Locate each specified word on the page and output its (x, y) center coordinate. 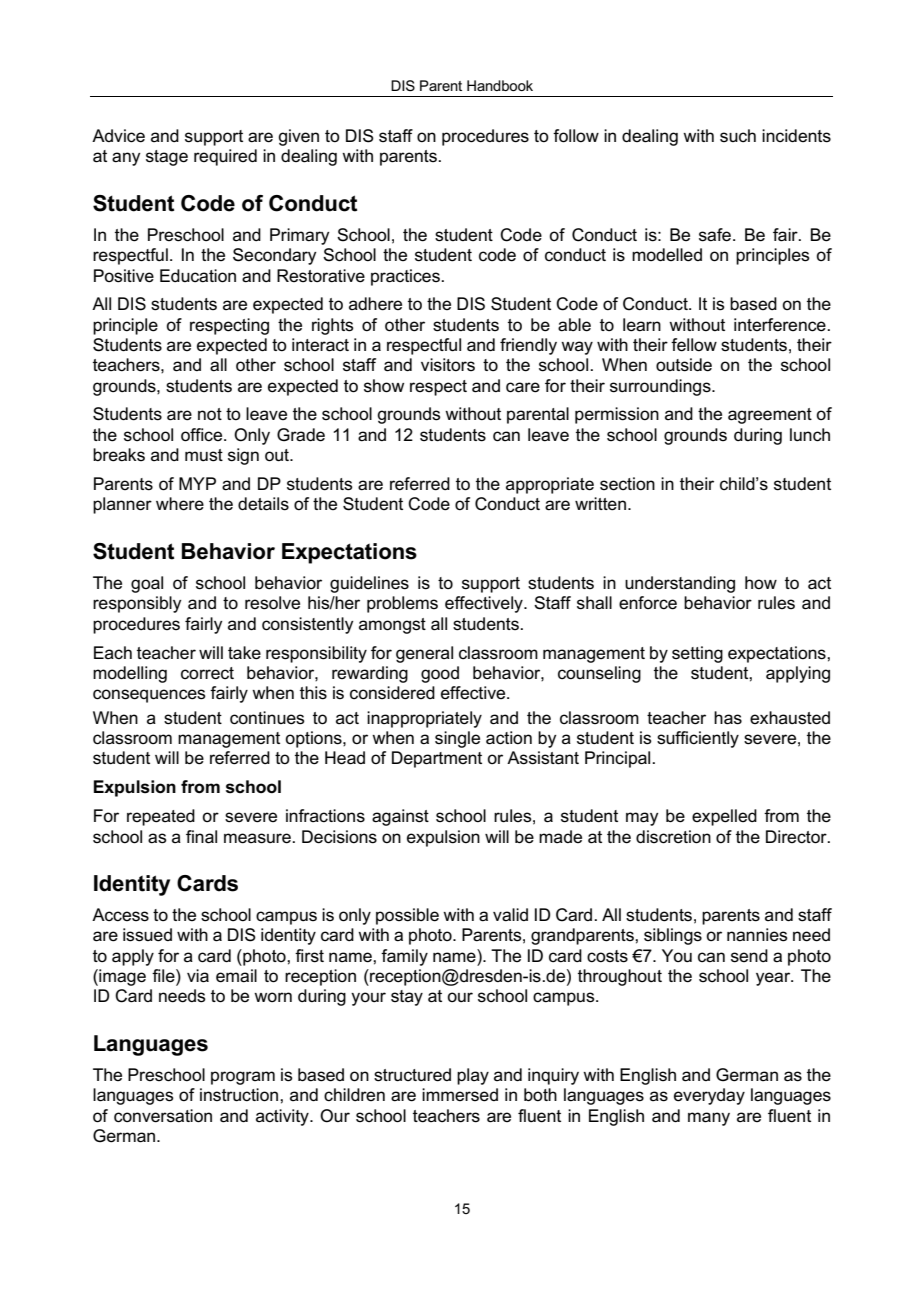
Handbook (500, 85)
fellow (694, 345)
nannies (757, 935)
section (627, 484)
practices (406, 277)
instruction (240, 1095)
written (600, 504)
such (738, 135)
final (201, 837)
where (180, 504)
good (440, 674)
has (728, 718)
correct (207, 673)
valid (510, 915)
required (225, 157)
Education (198, 276)
